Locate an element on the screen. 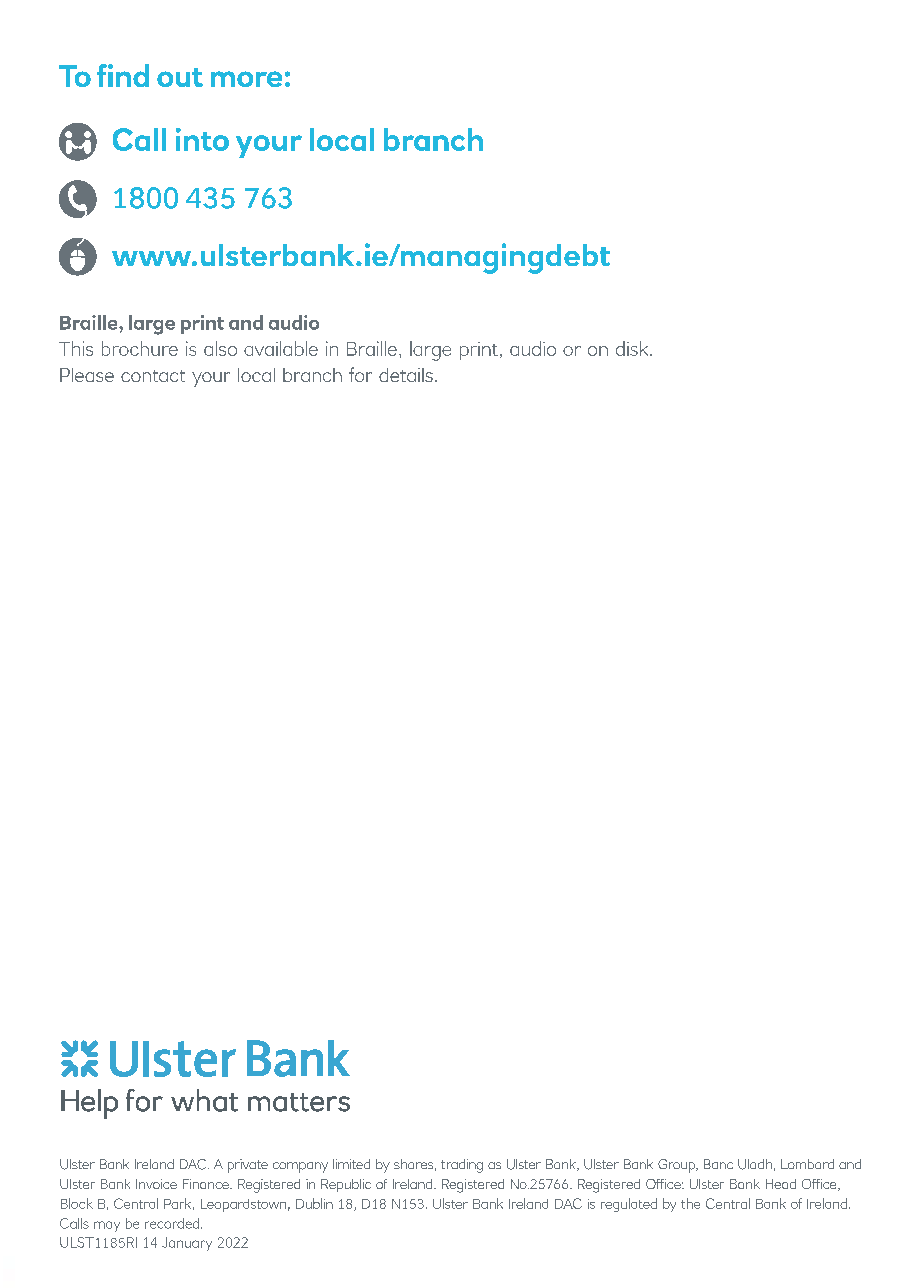 Image resolution: width=924 pixels, height=1288 pixels. trading is located at coordinates (462, 1166).
